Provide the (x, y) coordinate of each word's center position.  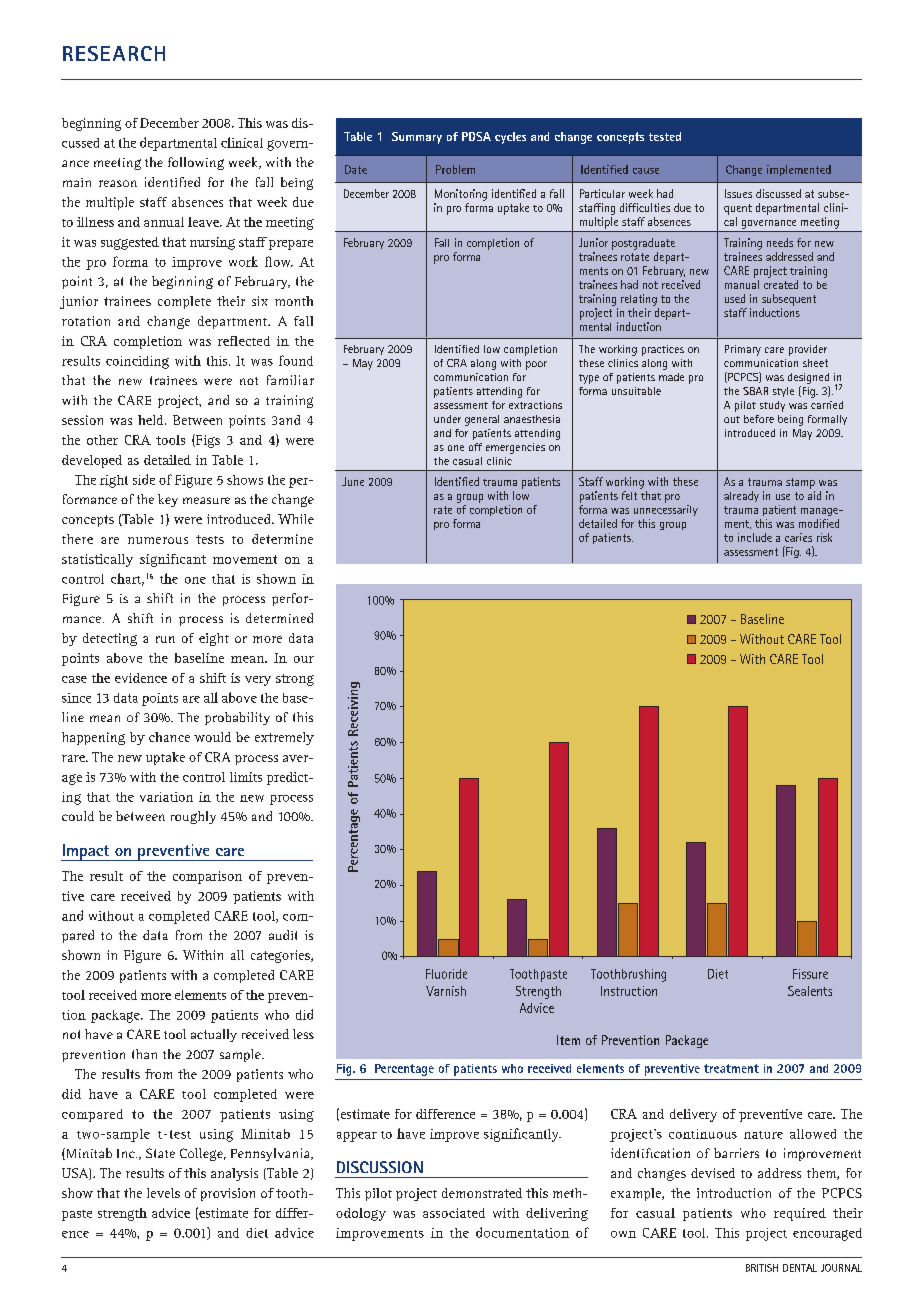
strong (295, 680)
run (165, 639)
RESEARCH (114, 53)
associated (454, 1213)
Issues (738, 193)
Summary (417, 138)
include (755, 537)
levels (163, 1193)
